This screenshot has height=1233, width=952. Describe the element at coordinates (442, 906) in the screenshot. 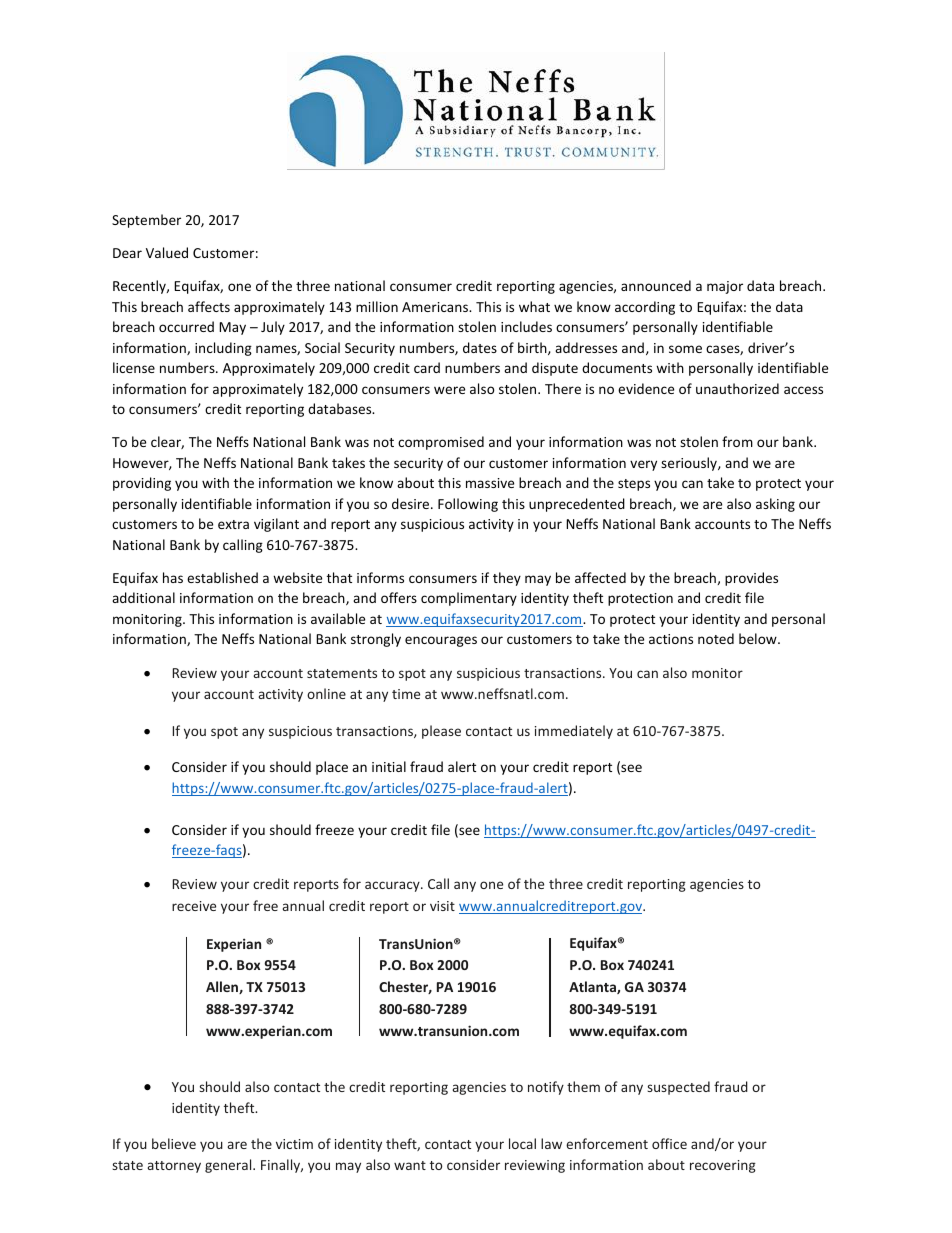

I see `visit` at that location.
